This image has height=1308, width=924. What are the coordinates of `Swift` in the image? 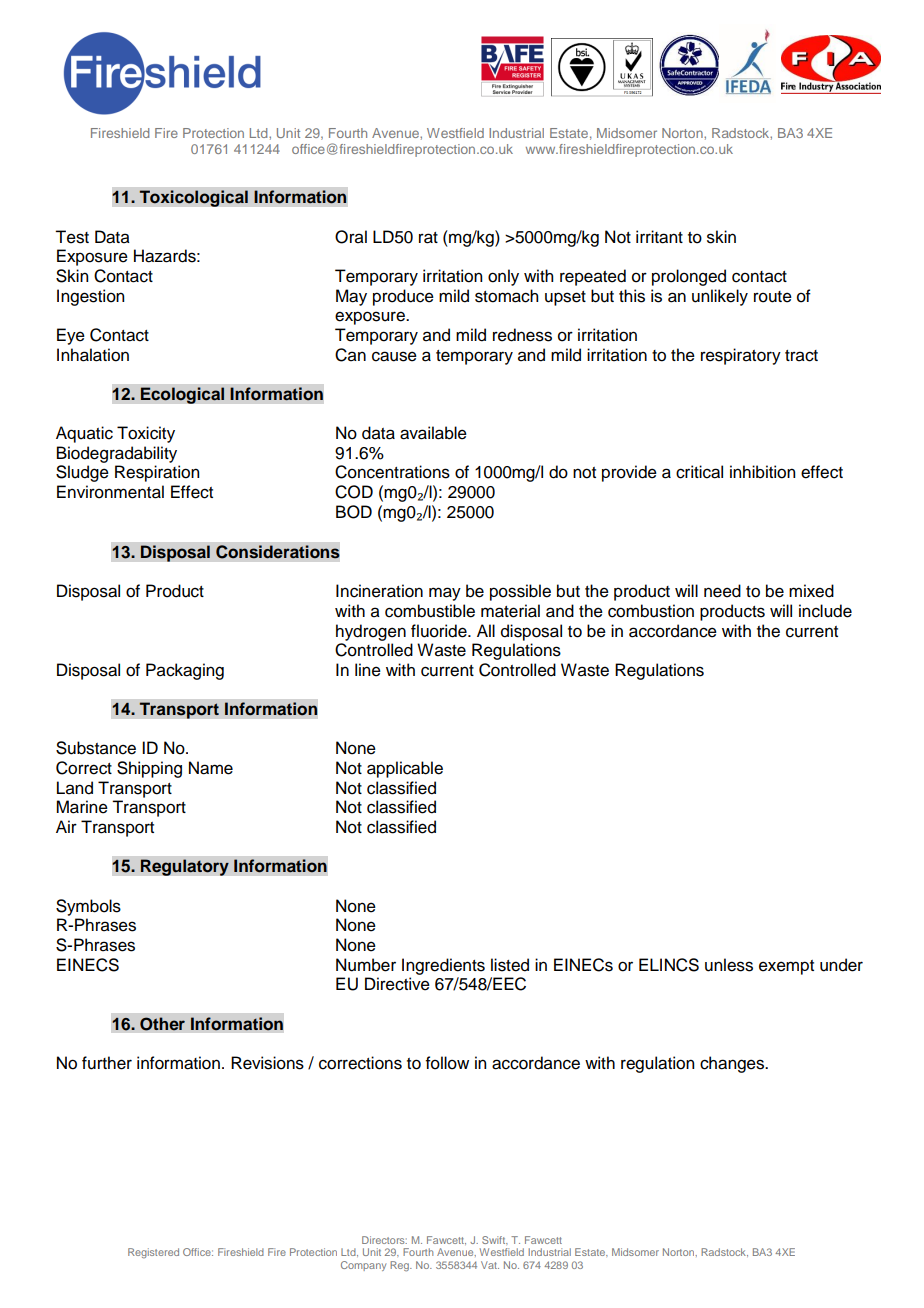 It's located at (495, 1240).
